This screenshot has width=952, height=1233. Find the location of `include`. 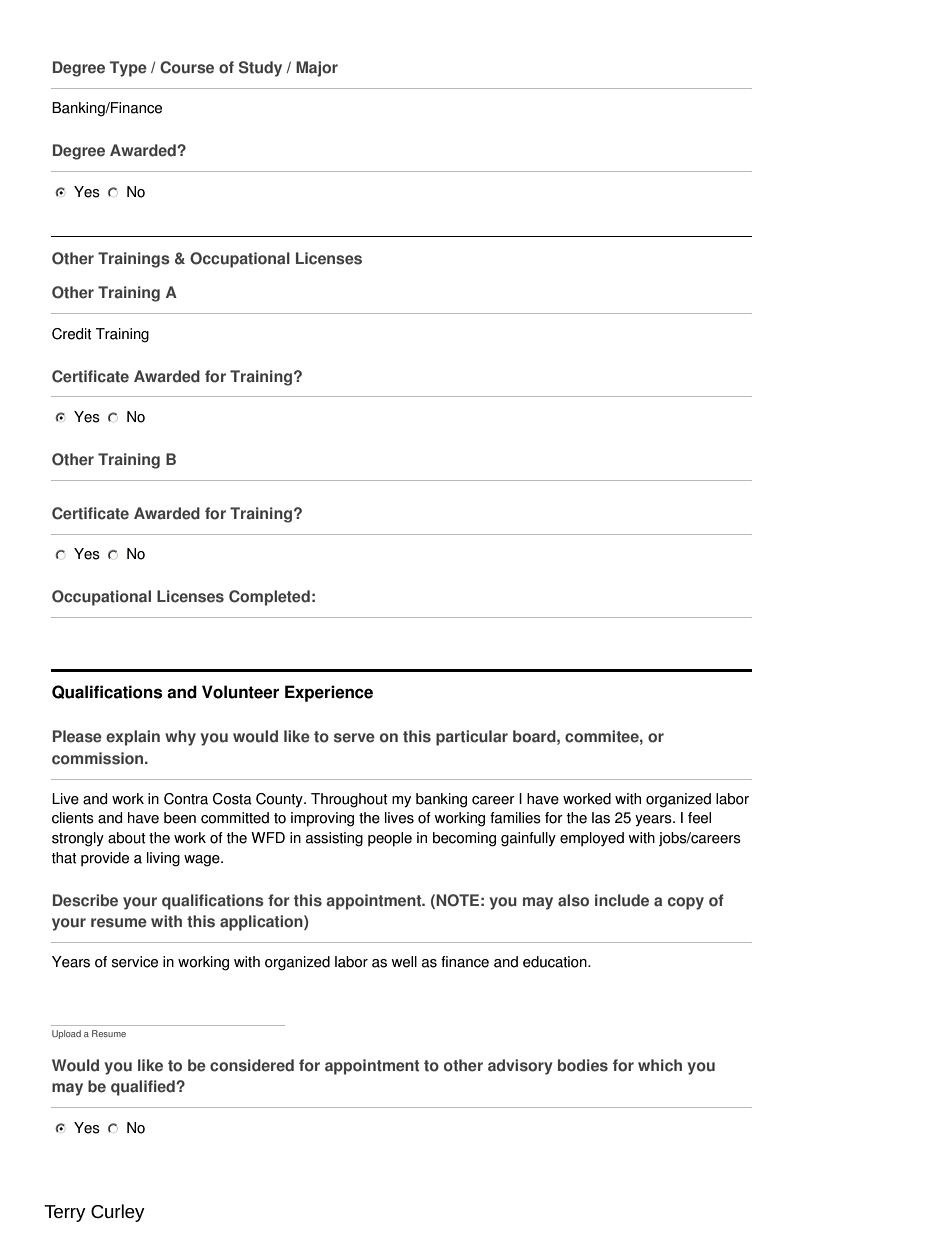

include is located at coordinates (622, 900).
